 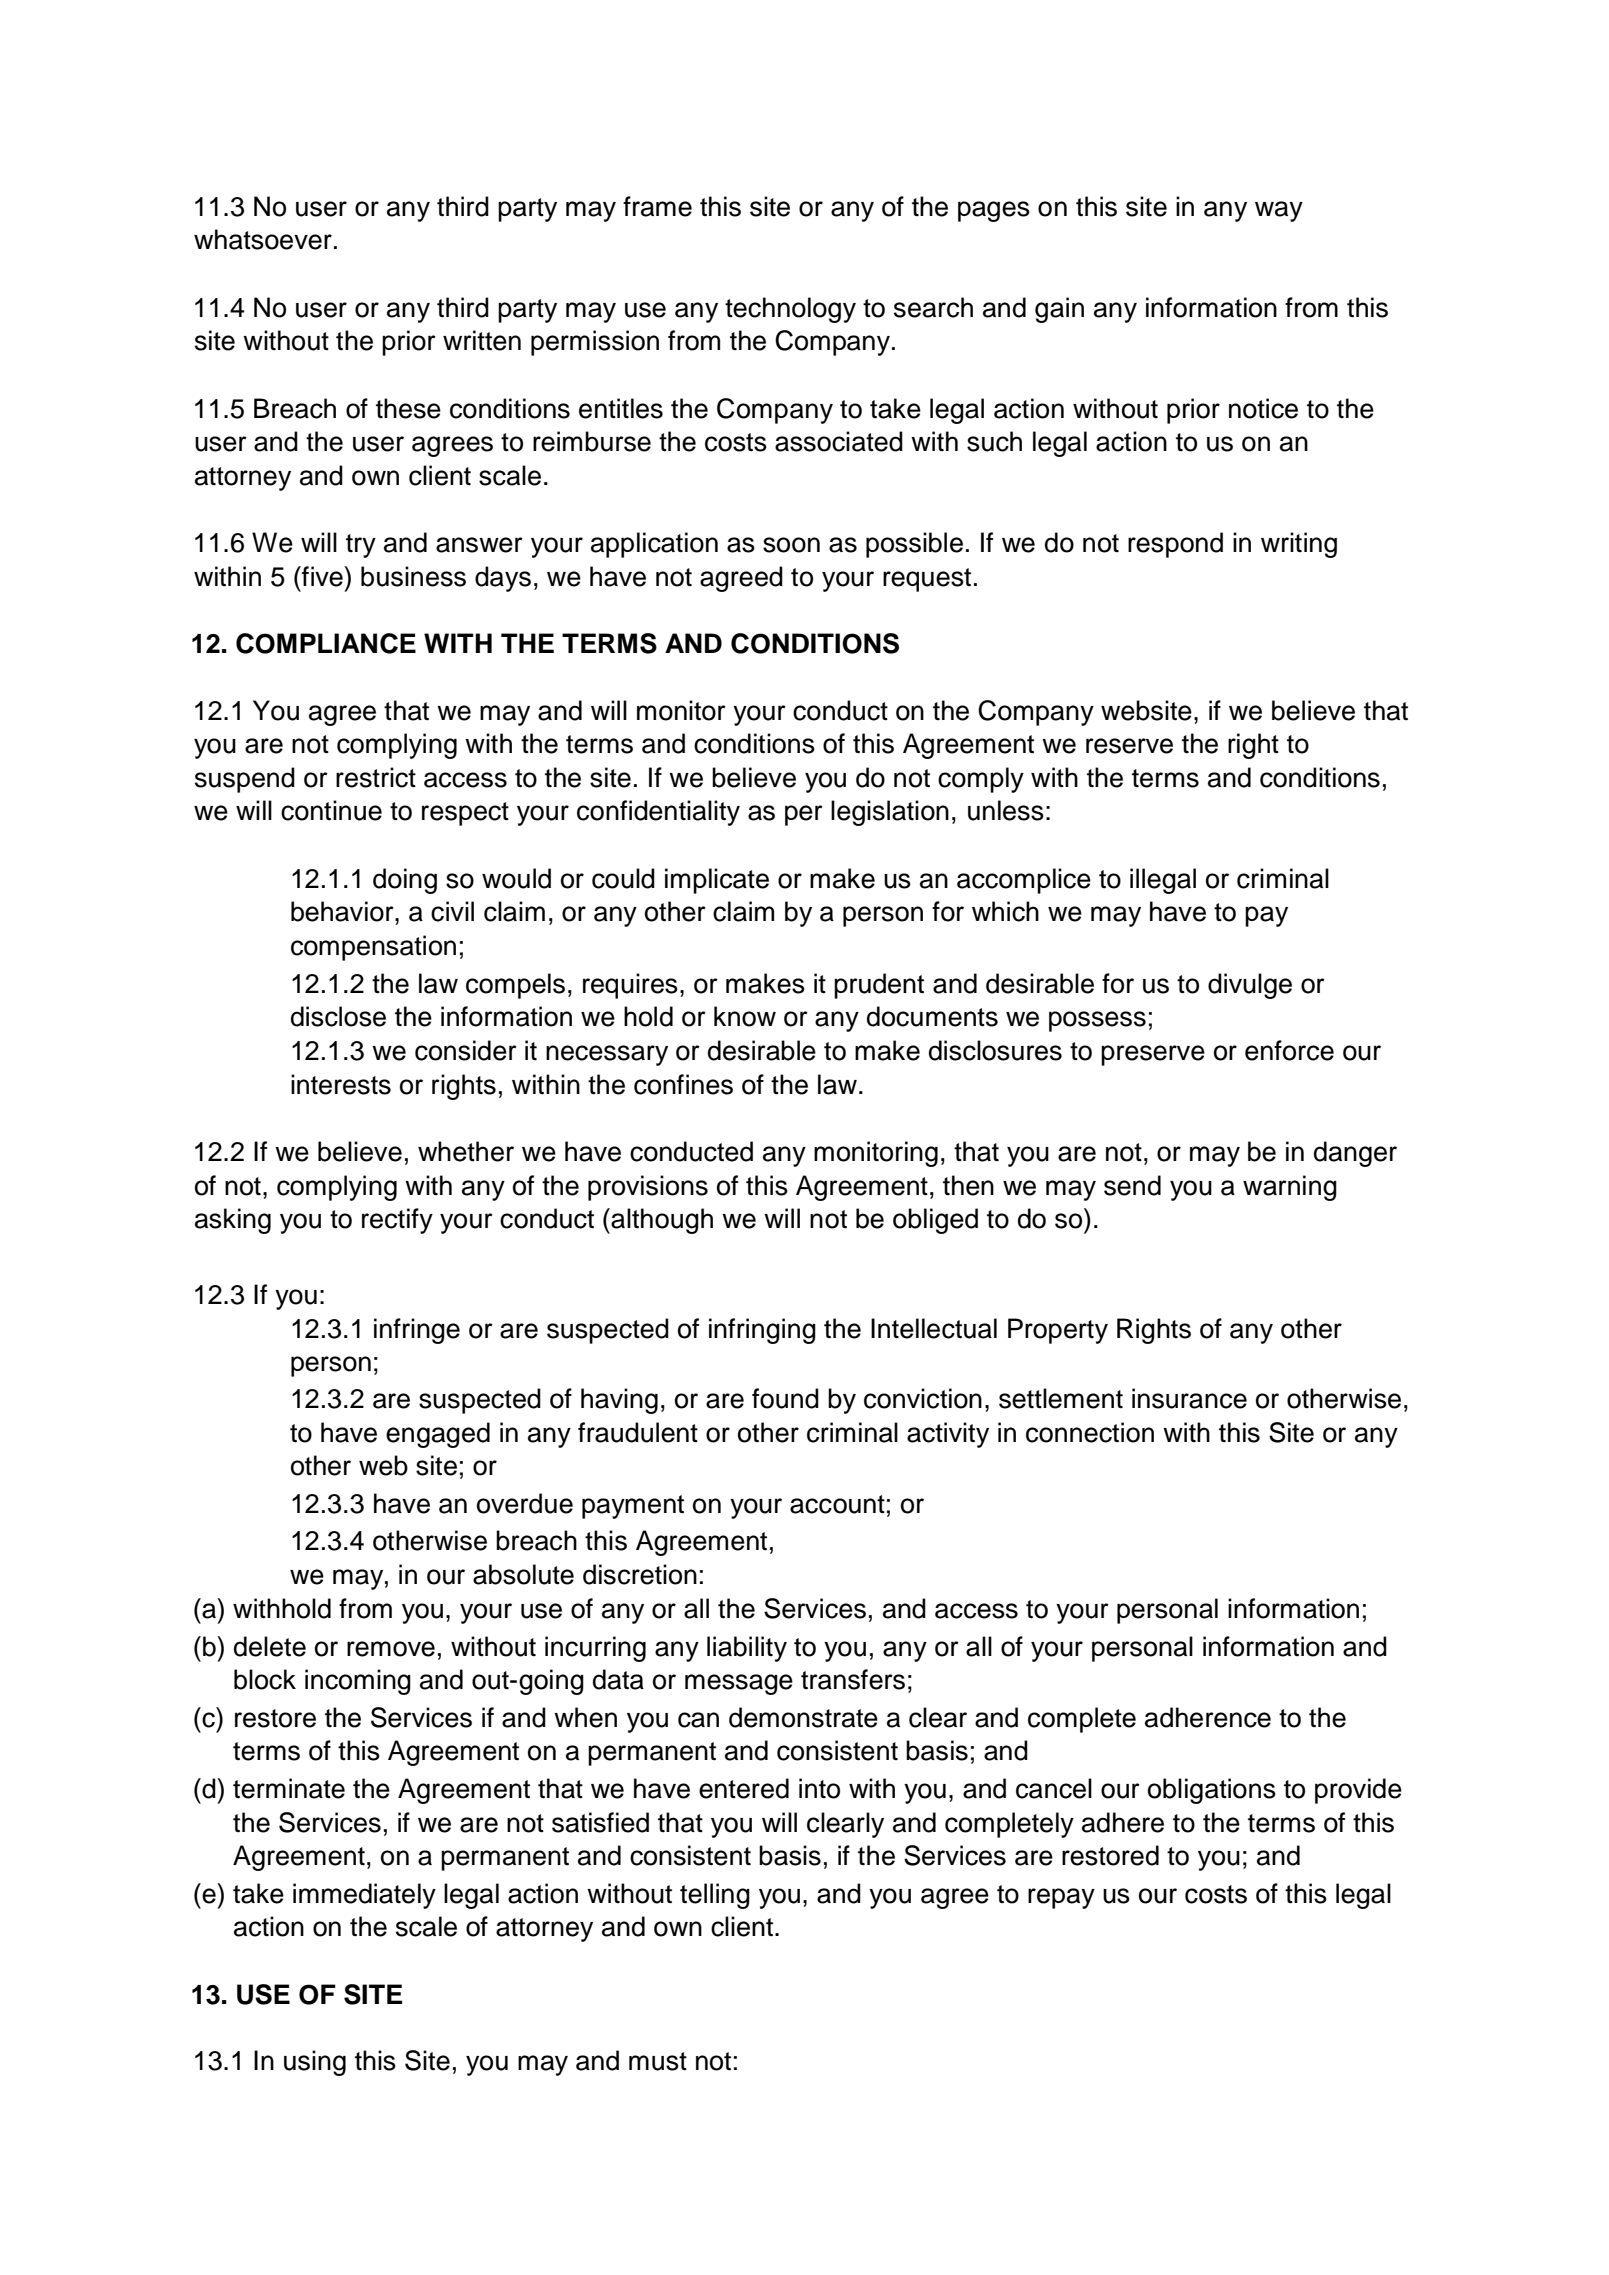 What do you see at coordinates (890, 813) in the image?
I see `legislation` at bounding box center [890, 813].
